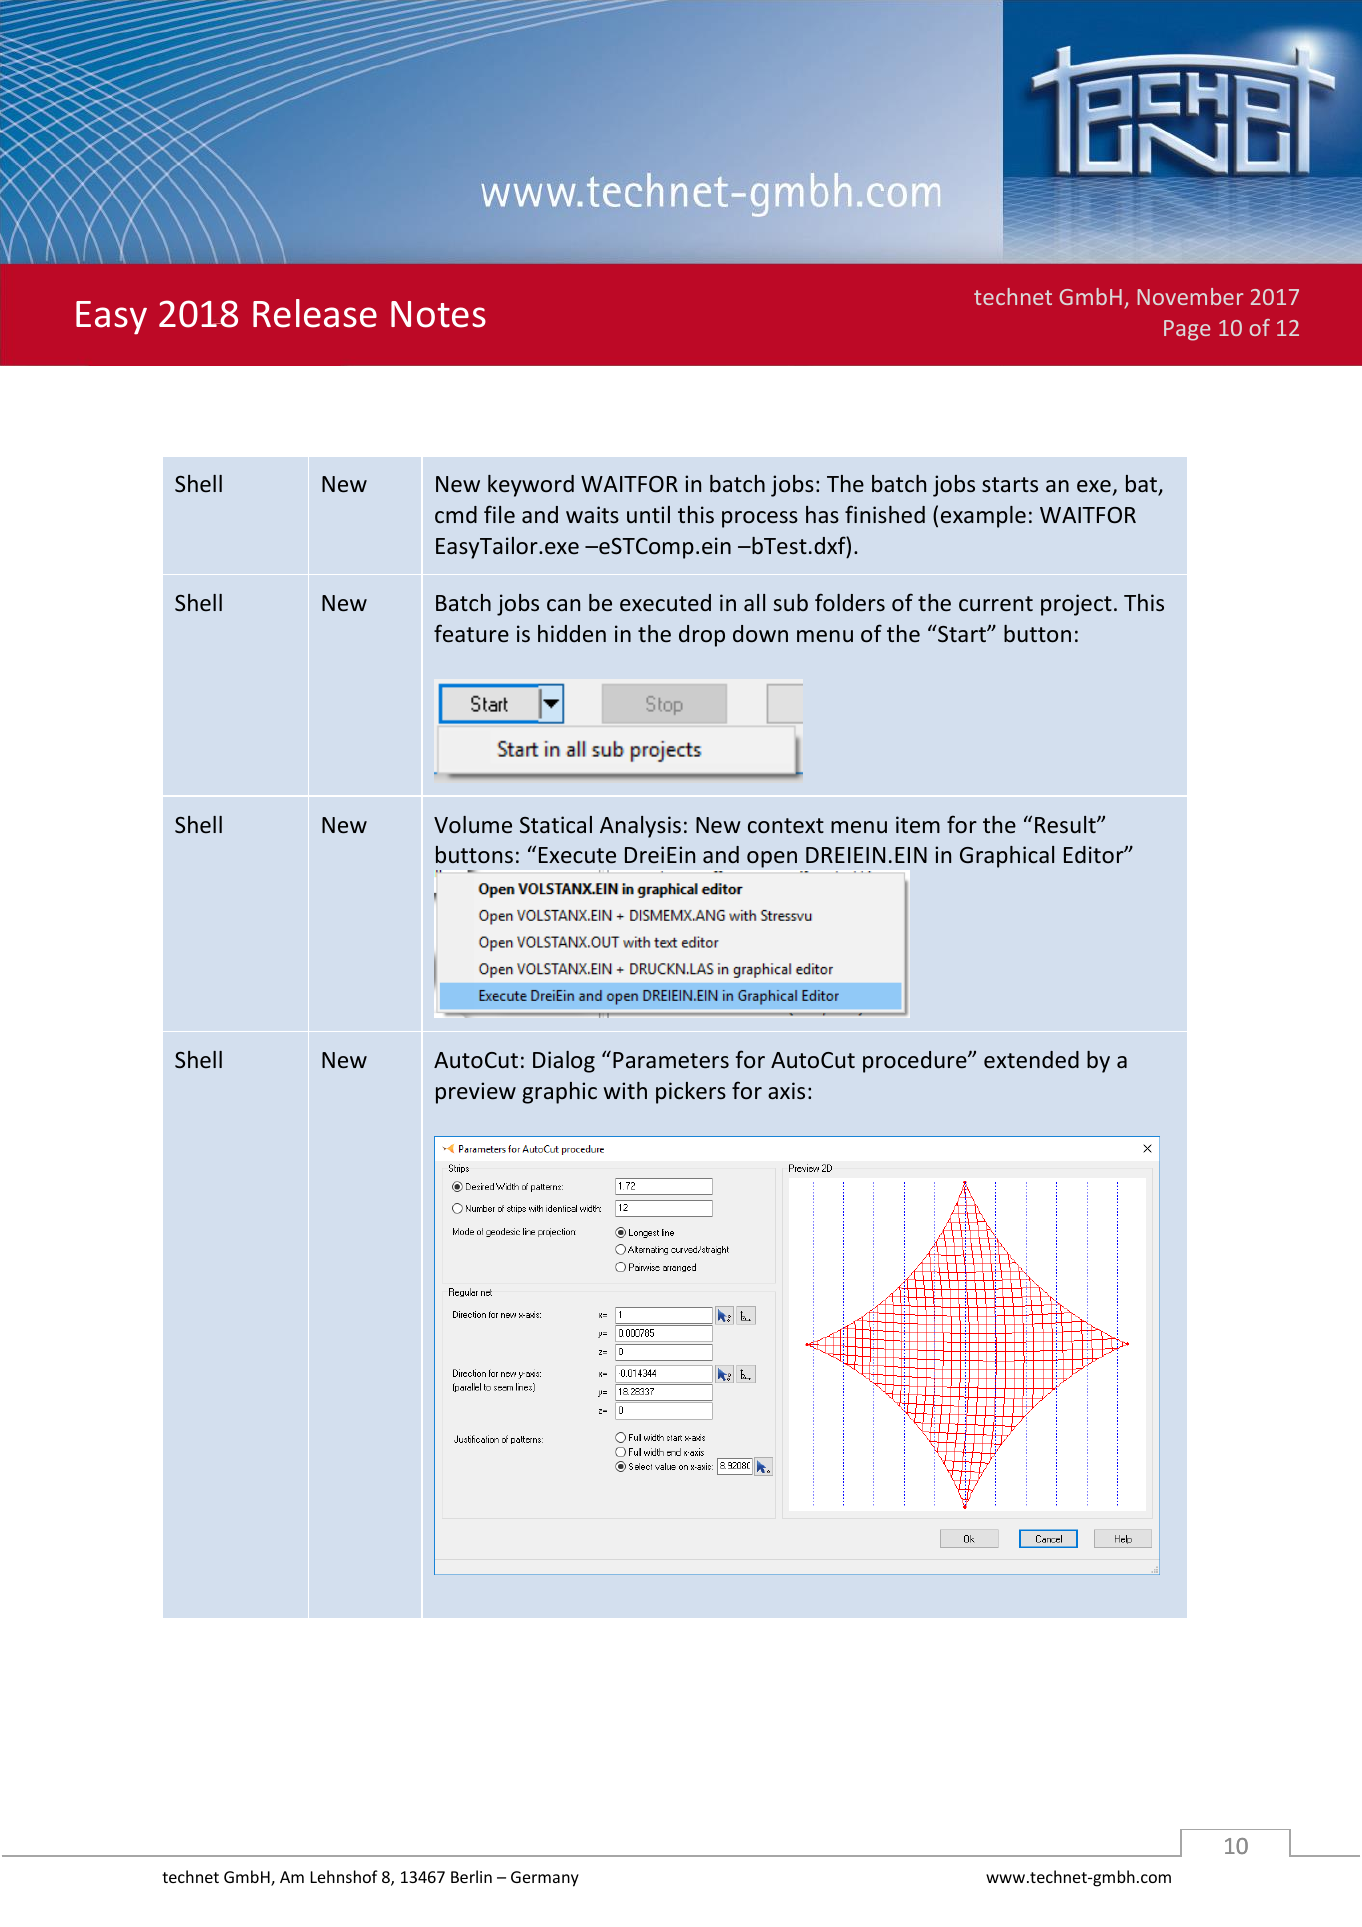 Image resolution: width=1362 pixels, height=1927 pixels. I want to click on Page, so click(1187, 330).
